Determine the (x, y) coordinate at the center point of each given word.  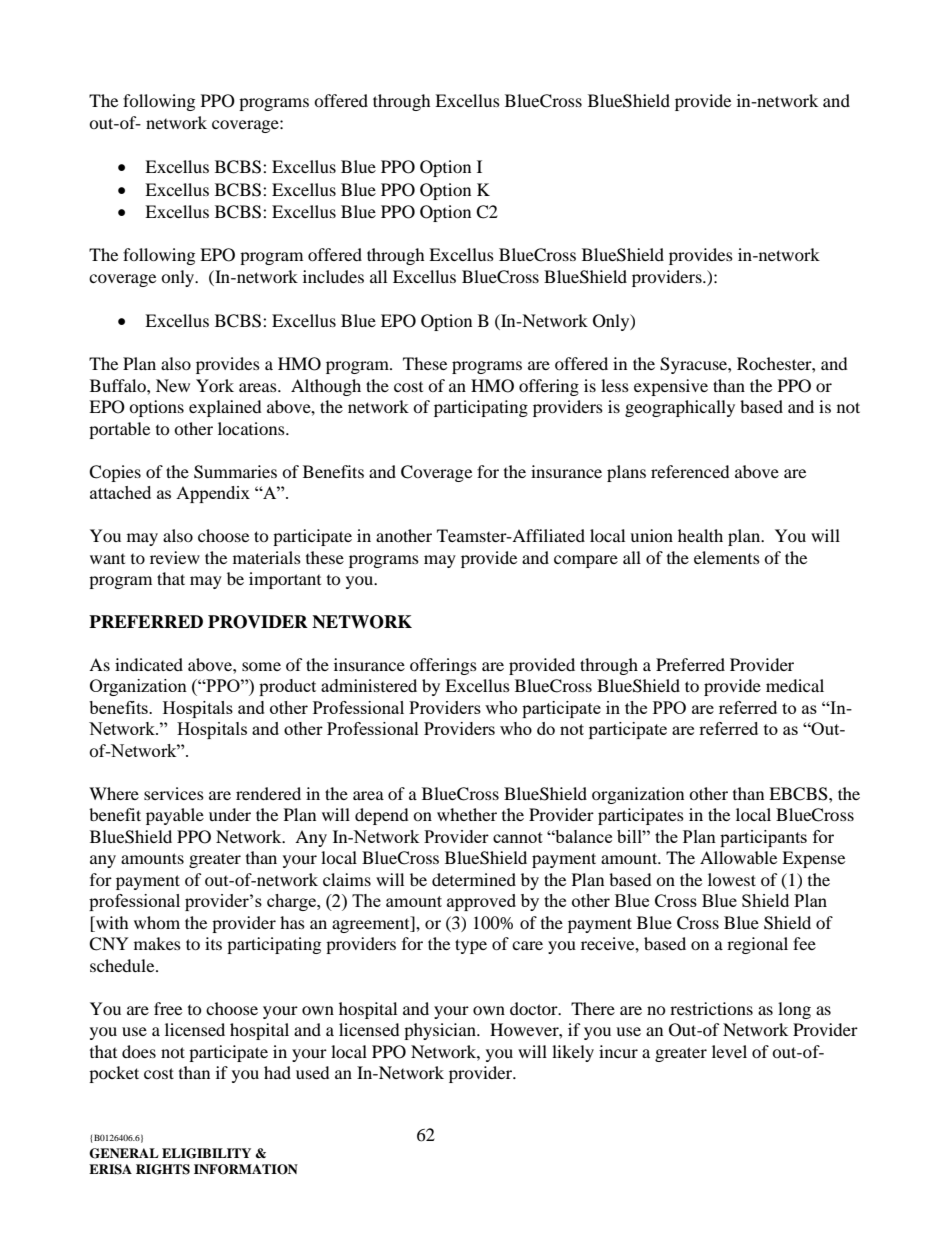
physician (441, 1031)
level (729, 1051)
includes (333, 276)
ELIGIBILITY (206, 1153)
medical (795, 685)
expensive (671, 387)
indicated (149, 664)
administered (369, 685)
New (173, 385)
